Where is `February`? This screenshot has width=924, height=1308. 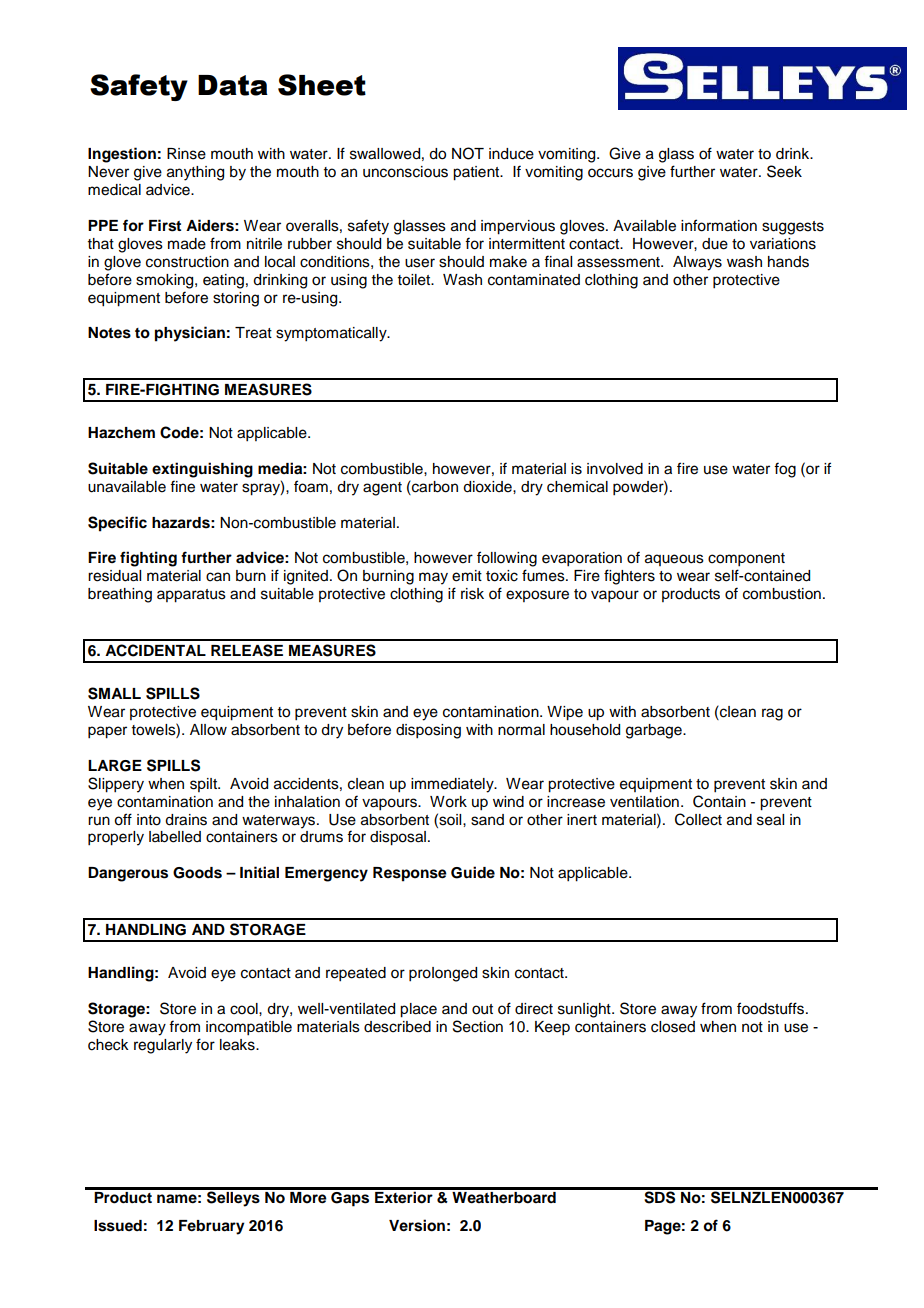
February is located at coordinates (212, 1227).
